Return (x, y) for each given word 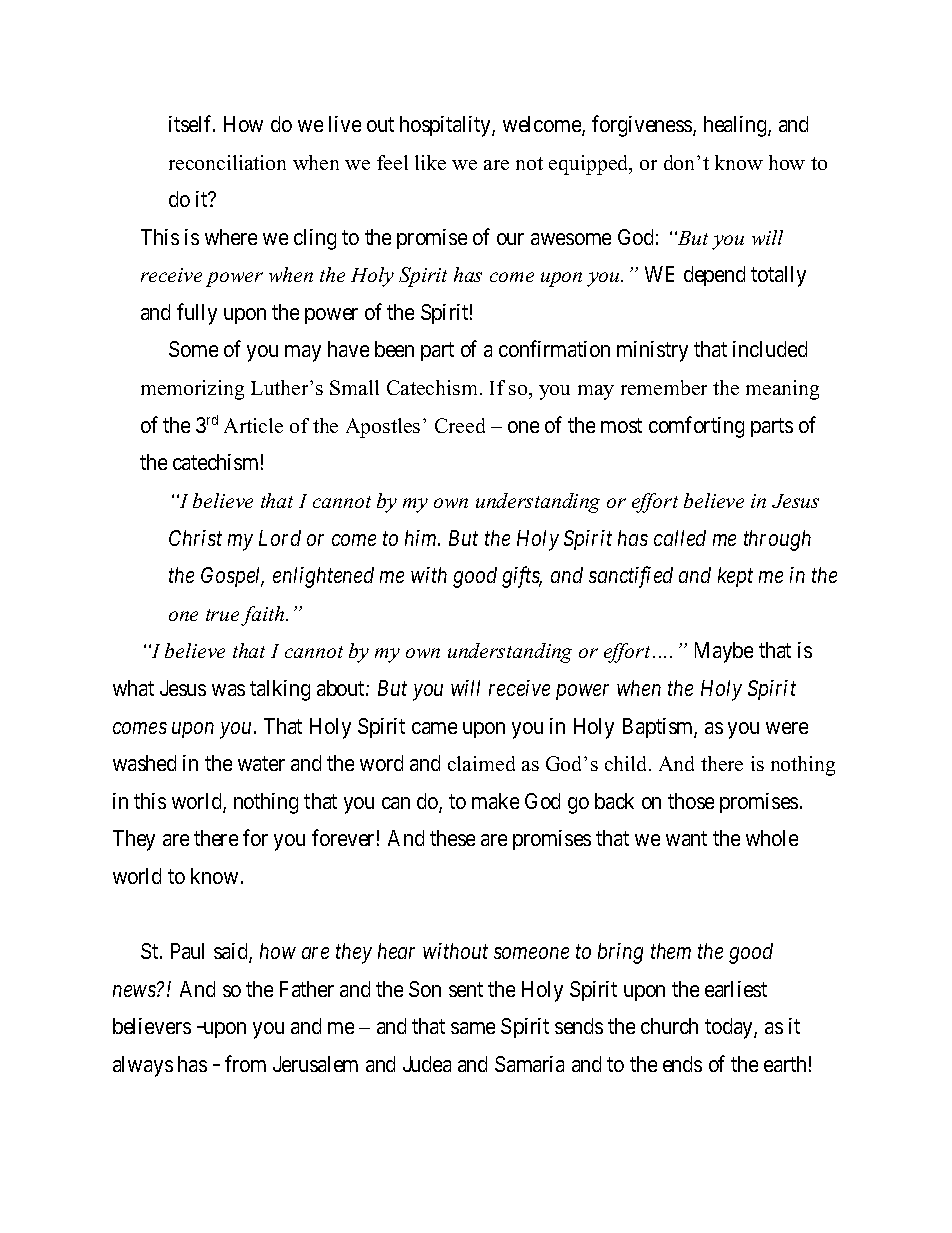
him (422, 538)
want (686, 839)
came (434, 728)
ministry (652, 351)
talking (280, 690)
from (245, 1063)
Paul (187, 951)
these (452, 838)
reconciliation (227, 162)
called (680, 538)
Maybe (724, 652)
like (430, 162)
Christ (195, 538)
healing (736, 126)
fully (197, 314)
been (394, 349)
